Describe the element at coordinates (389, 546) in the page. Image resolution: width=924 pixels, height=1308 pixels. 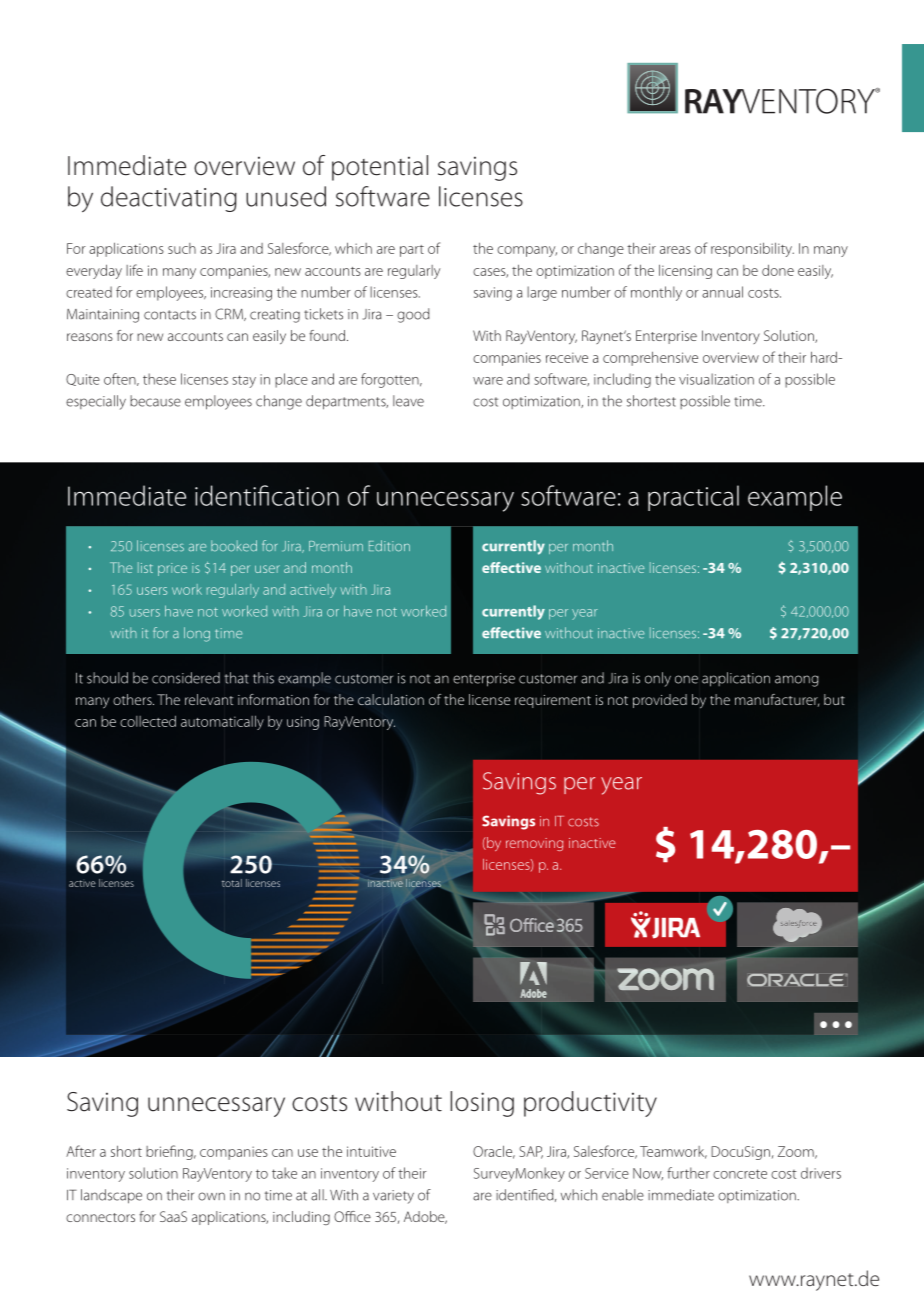
I see `Edition` at that location.
